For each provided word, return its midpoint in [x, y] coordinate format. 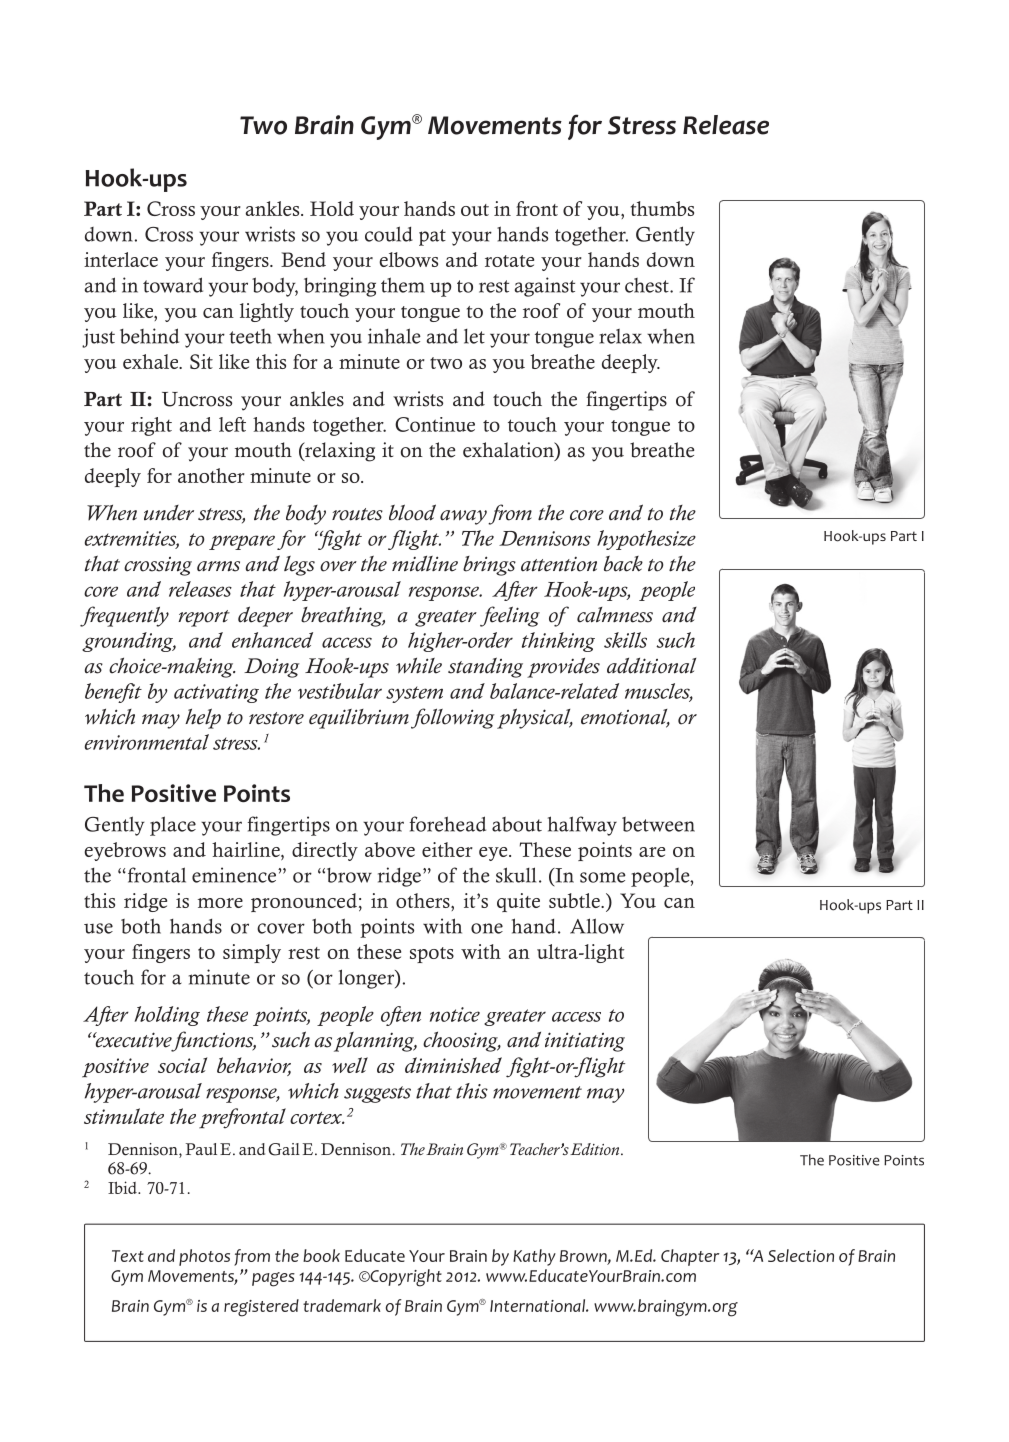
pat [432, 237]
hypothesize [646, 540]
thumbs [662, 208]
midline [425, 564]
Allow [597, 926]
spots [432, 955]
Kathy [534, 1257]
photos [204, 1257]
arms [218, 566]
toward [173, 285]
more [220, 903]
